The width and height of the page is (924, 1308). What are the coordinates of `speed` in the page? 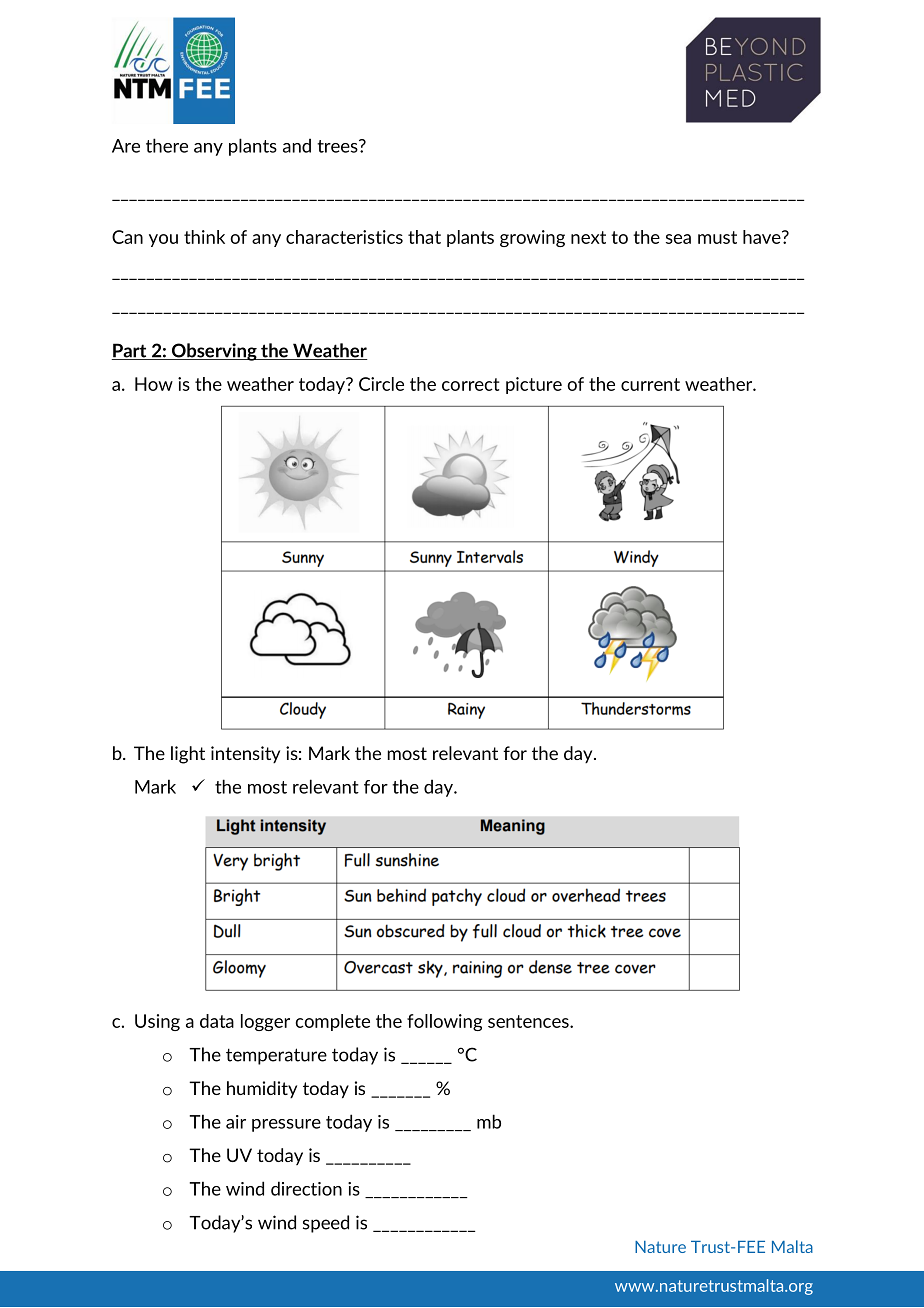 It's located at (326, 1224).
